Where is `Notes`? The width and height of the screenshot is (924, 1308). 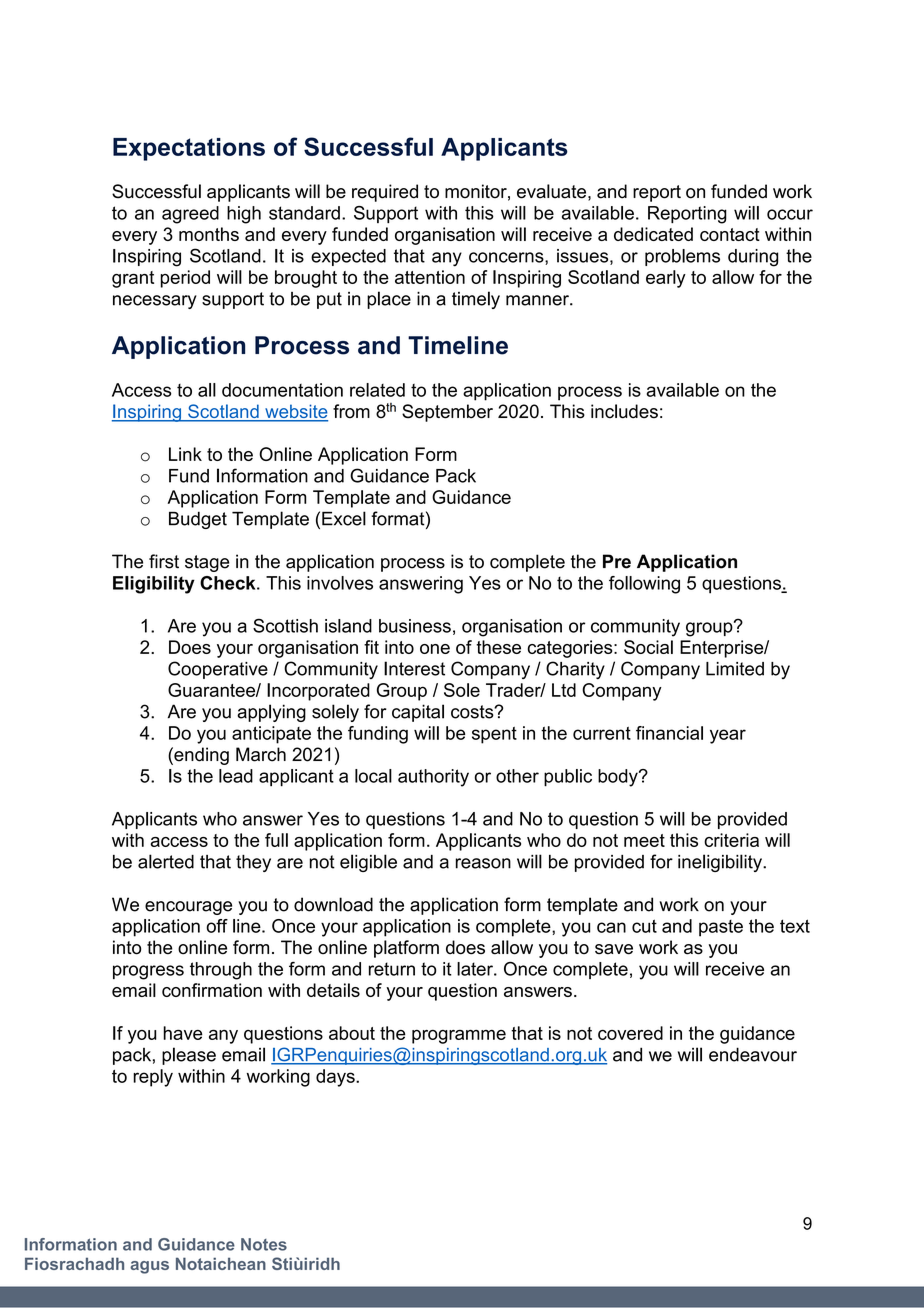 Notes is located at coordinates (264, 1244).
